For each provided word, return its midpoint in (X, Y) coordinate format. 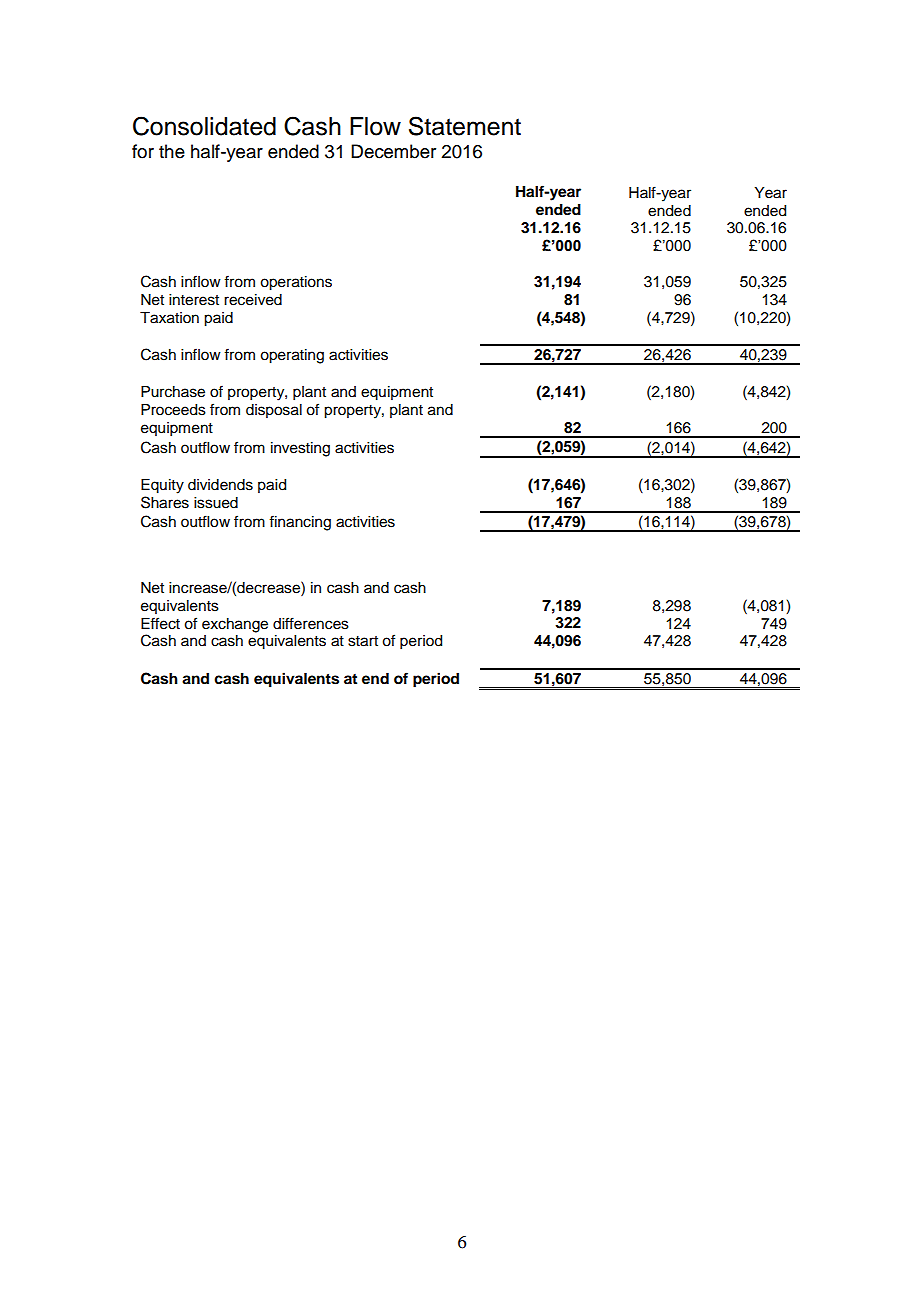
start (363, 641)
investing (300, 449)
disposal (274, 411)
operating (292, 356)
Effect (160, 623)
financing (300, 523)
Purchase (173, 392)
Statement (465, 126)
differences (311, 623)
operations (296, 283)
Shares (165, 502)
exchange (235, 625)
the (172, 151)
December (393, 151)
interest (194, 300)
